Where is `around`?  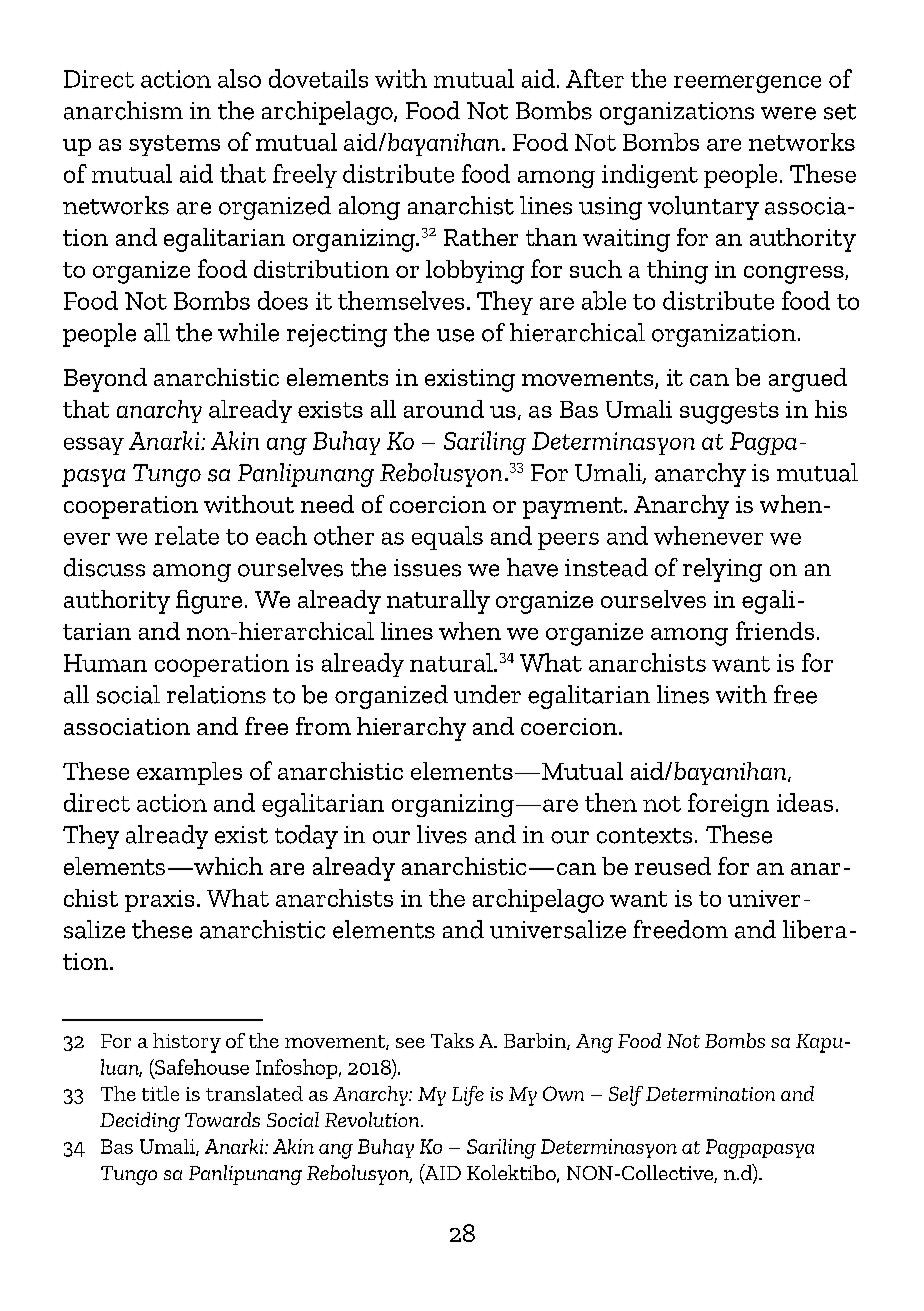 around is located at coordinates (444, 409).
